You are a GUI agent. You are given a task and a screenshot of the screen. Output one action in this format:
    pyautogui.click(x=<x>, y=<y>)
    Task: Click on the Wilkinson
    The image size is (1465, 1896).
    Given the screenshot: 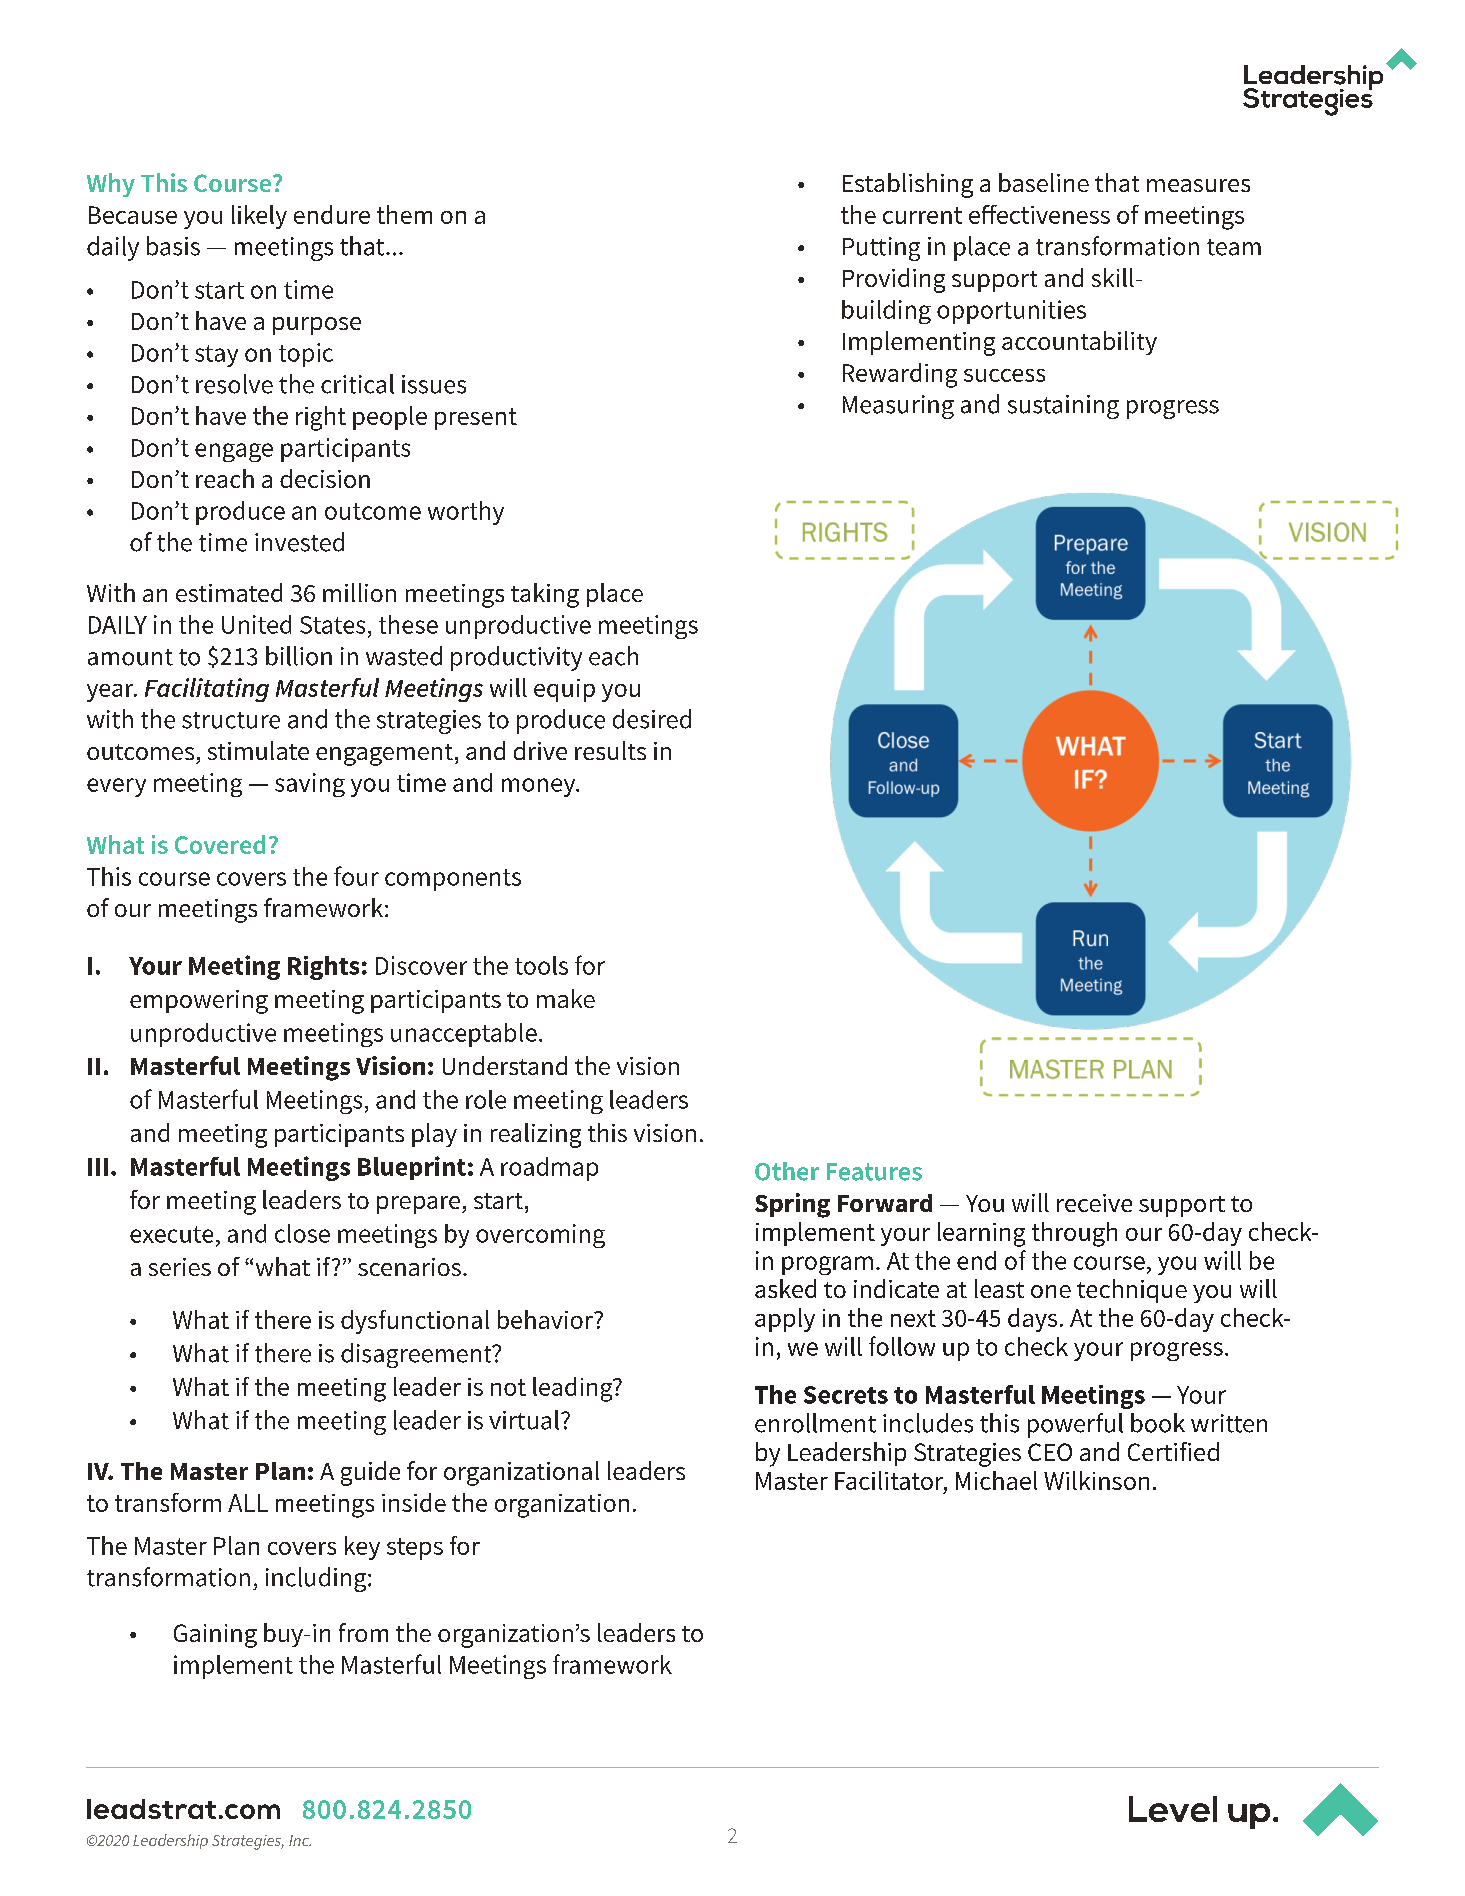 What is the action you would take?
    pyautogui.click(x=1096, y=1480)
